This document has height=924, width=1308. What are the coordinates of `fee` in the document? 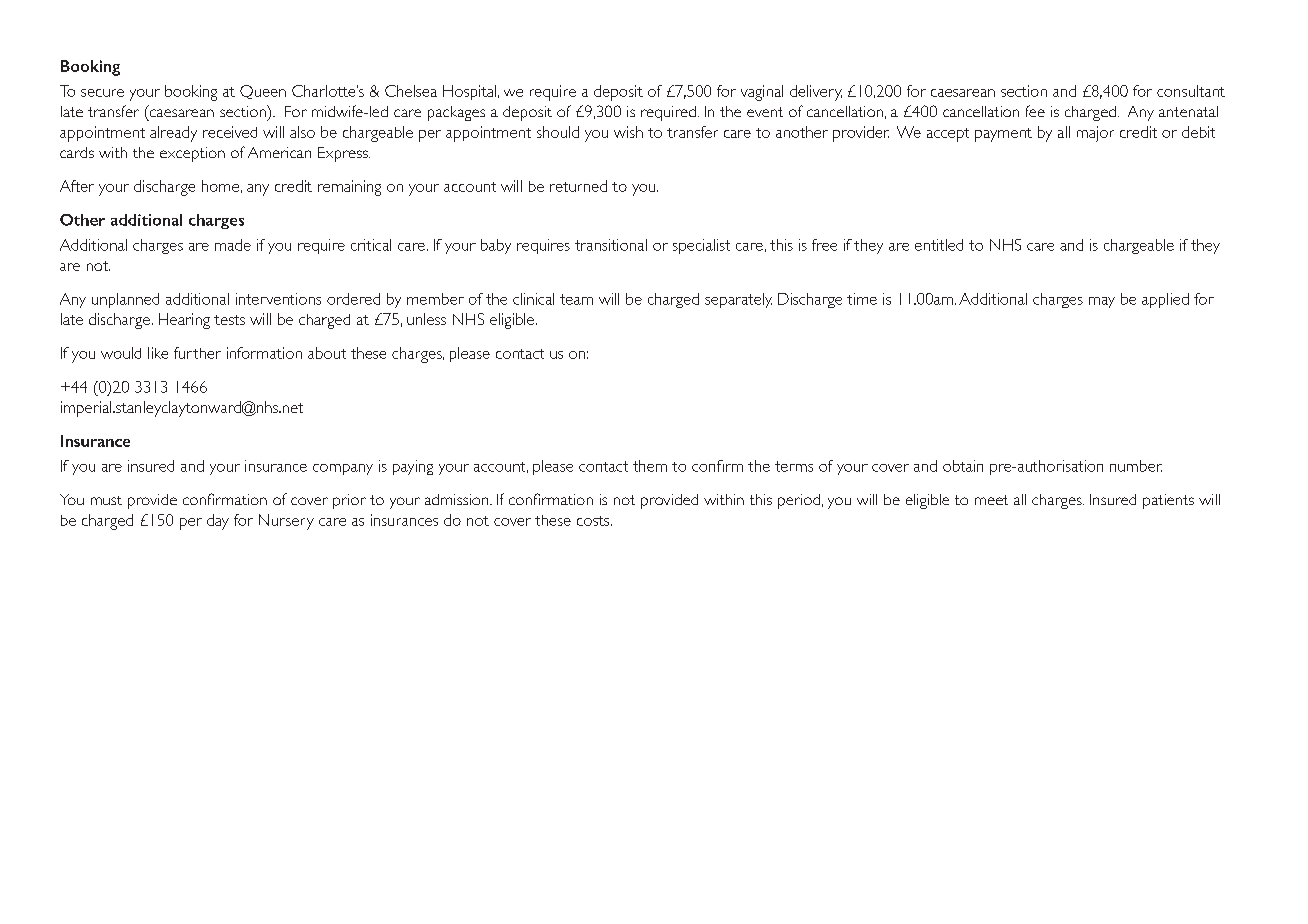 It's located at (1035, 111).
